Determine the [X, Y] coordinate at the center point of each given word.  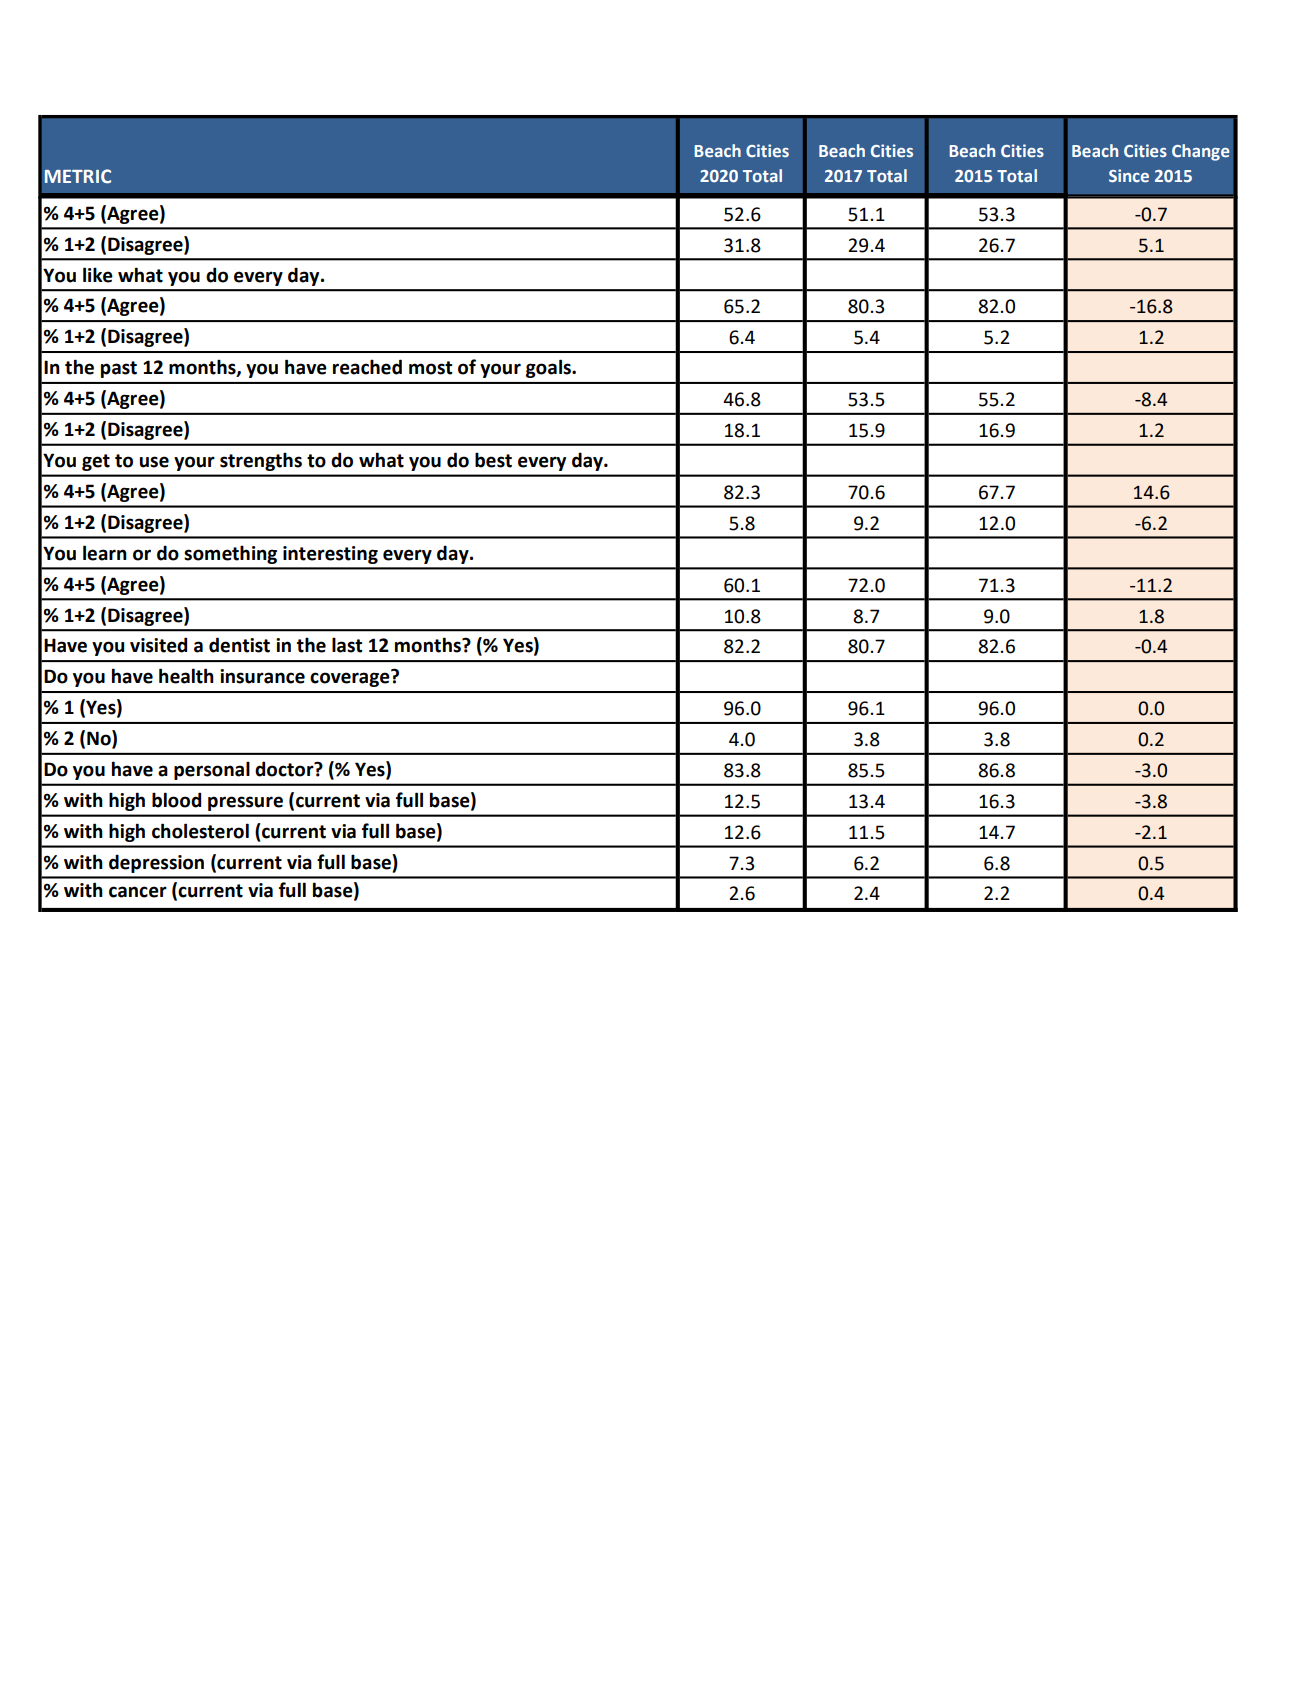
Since [1129, 175]
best [493, 460]
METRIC [78, 176]
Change [1201, 152]
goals [549, 368]
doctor [285, 769]
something [230, 554]
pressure [245, 803]
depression [156, 863]
